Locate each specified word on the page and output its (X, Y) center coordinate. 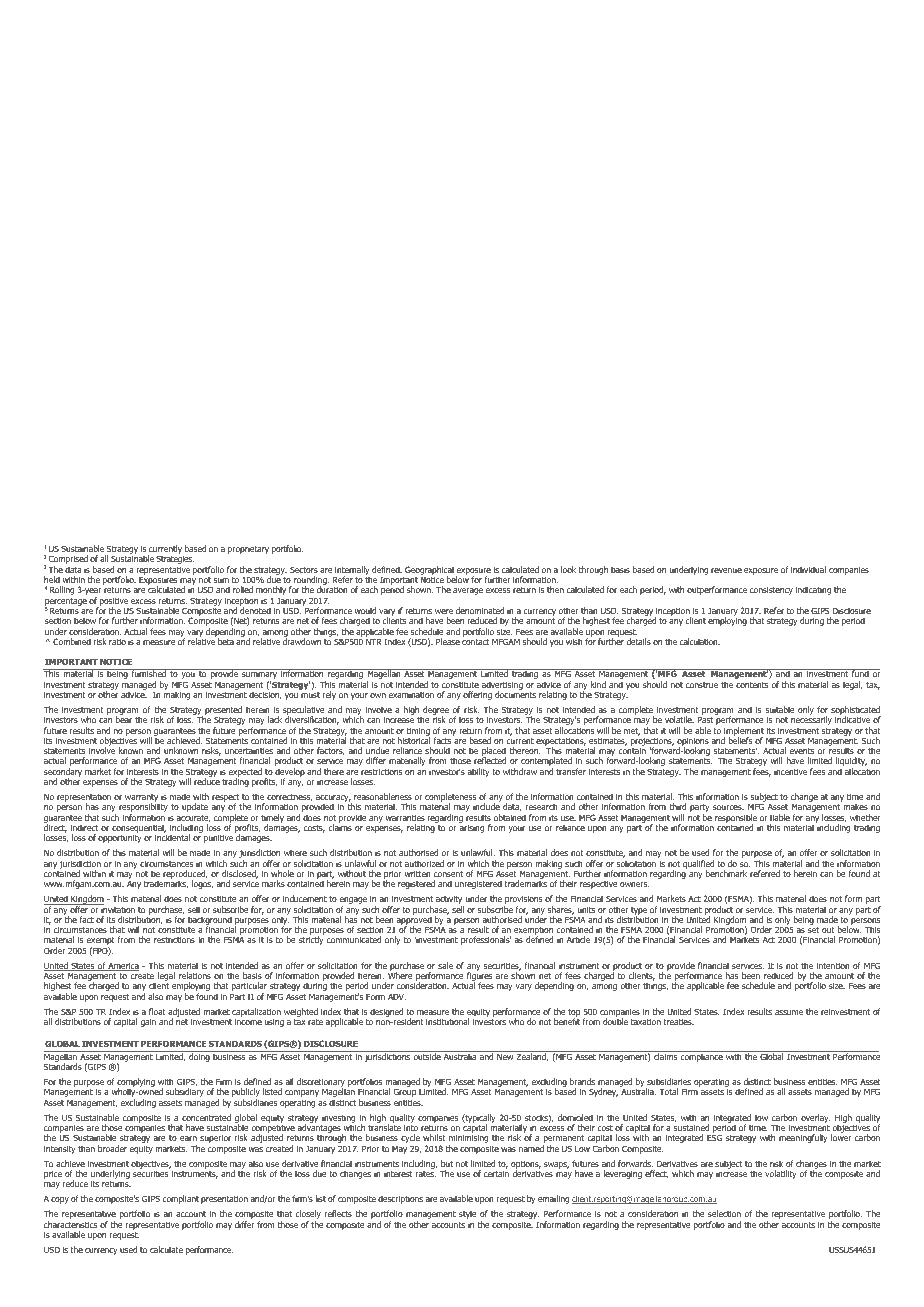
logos (202, 884)
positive (113, 602)
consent (448, 874)
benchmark (726, 873)
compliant (180, 1199)
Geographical (429, 571)
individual (808, 569)
